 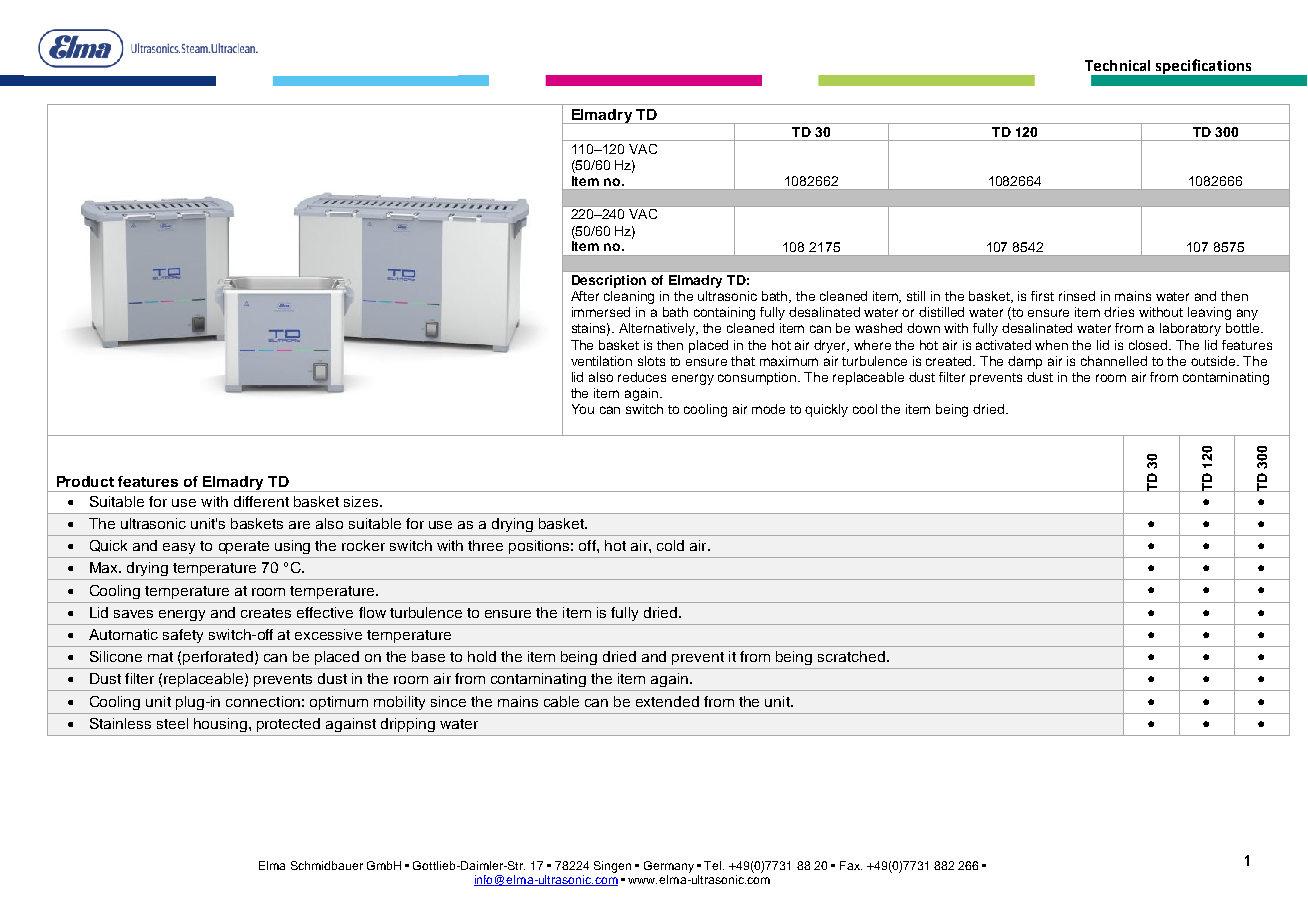 I want to click on After, so click(x=585, y=296).
